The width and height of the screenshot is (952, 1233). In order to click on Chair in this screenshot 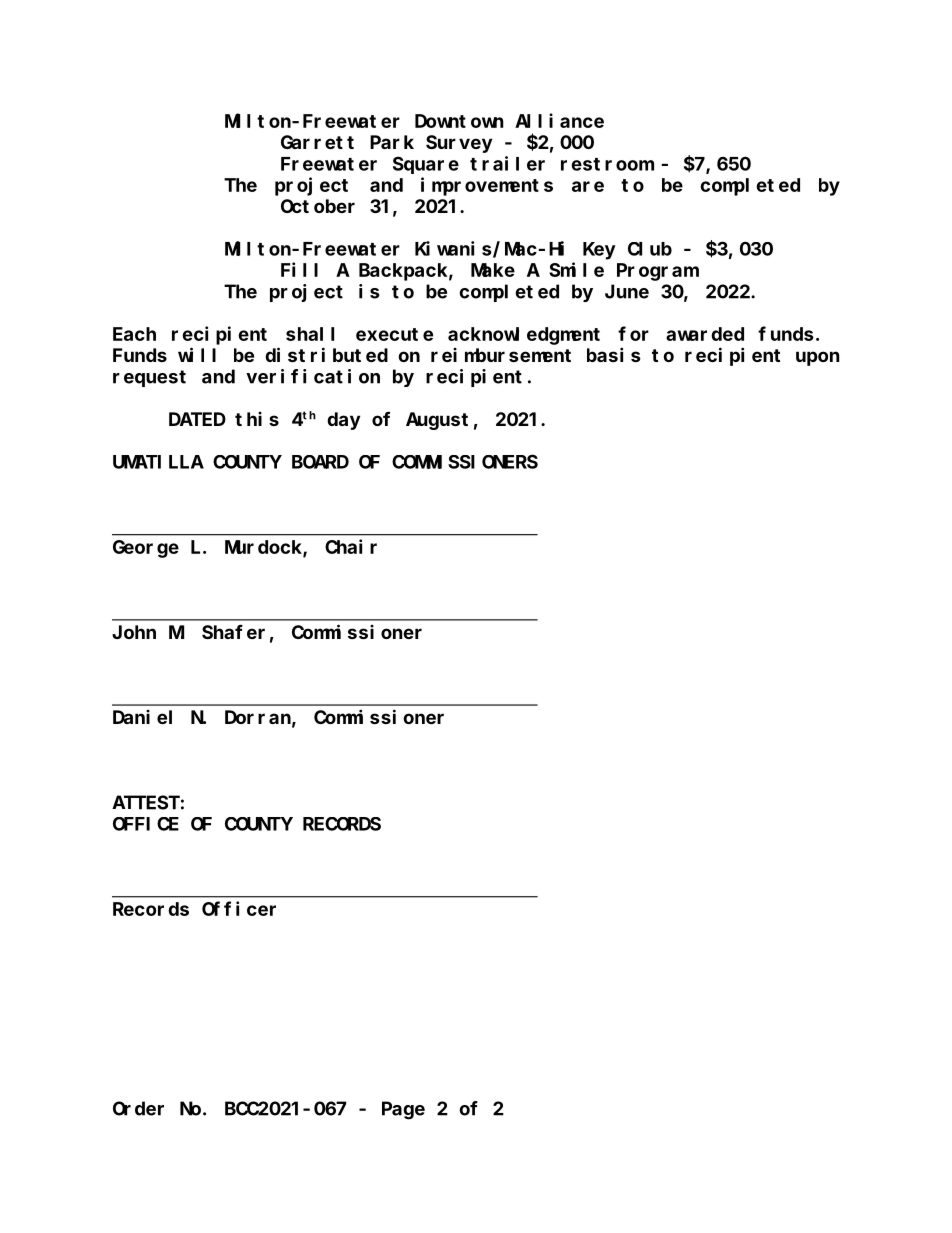, I will do `click(351, 546)`.
